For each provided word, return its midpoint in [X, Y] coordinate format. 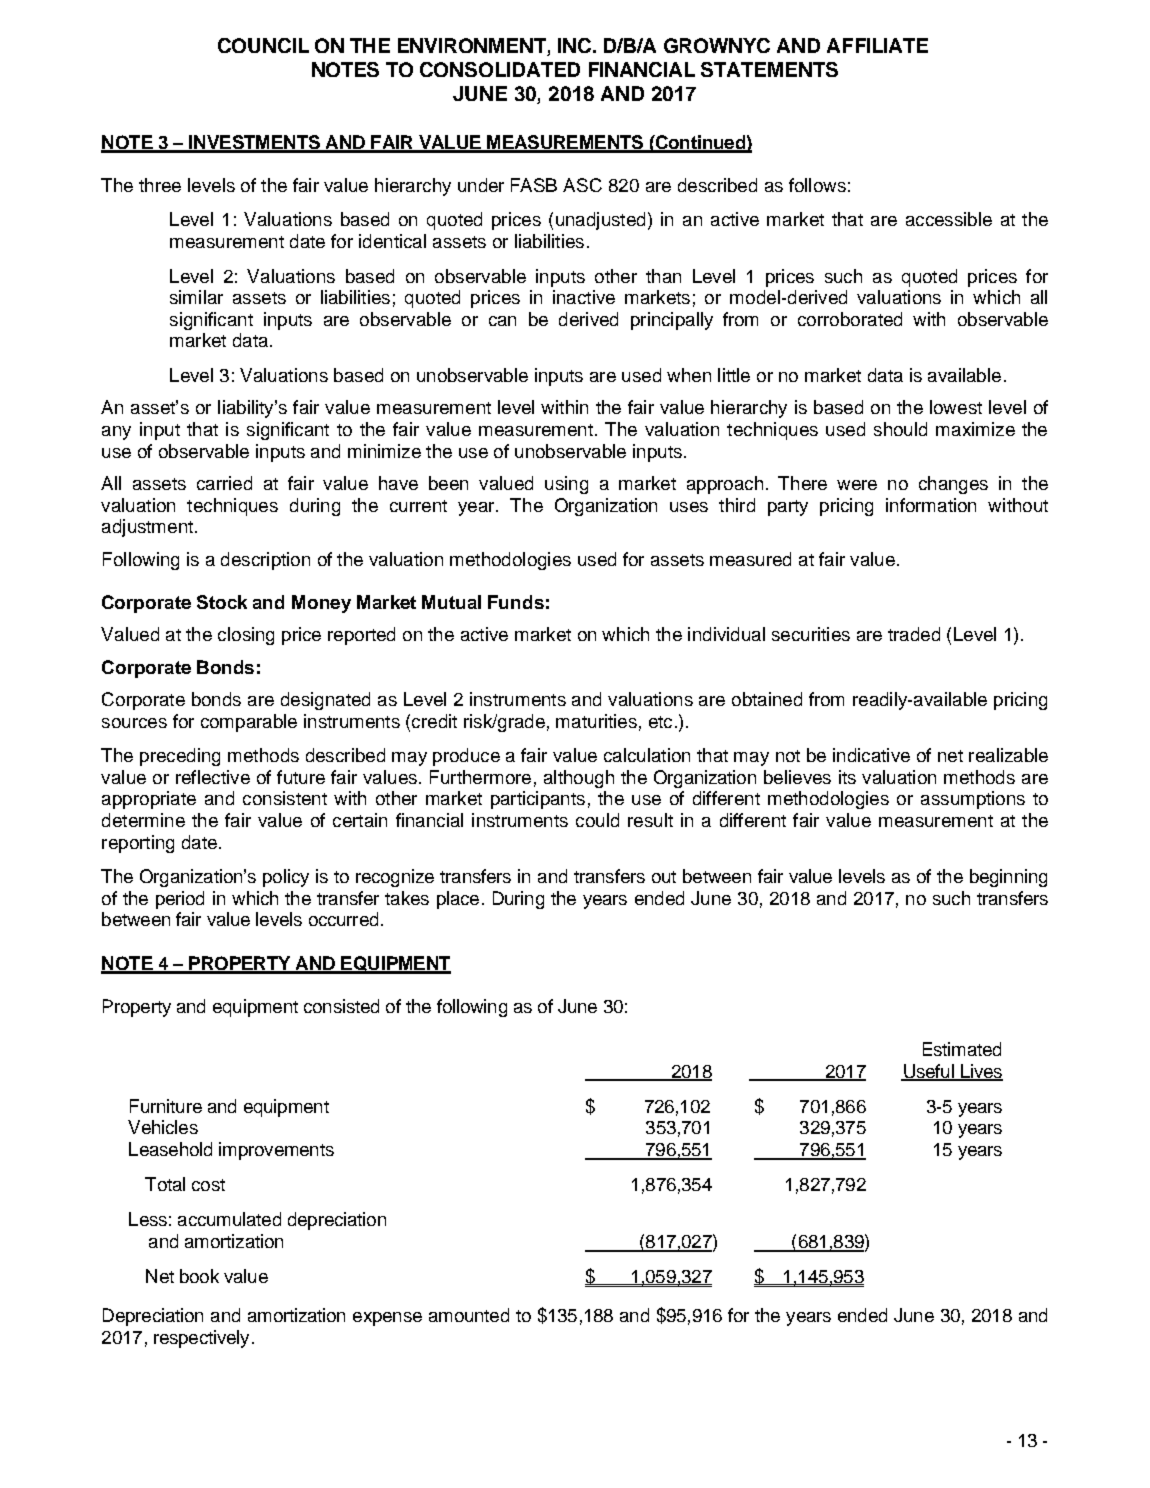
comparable [249, 723]
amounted [469, 1315]
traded [914, 634]
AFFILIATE [877, 45]
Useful [929, 1072]
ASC [582, 185]
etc [660, 722]
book [199, 1276]
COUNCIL [263, 45]
